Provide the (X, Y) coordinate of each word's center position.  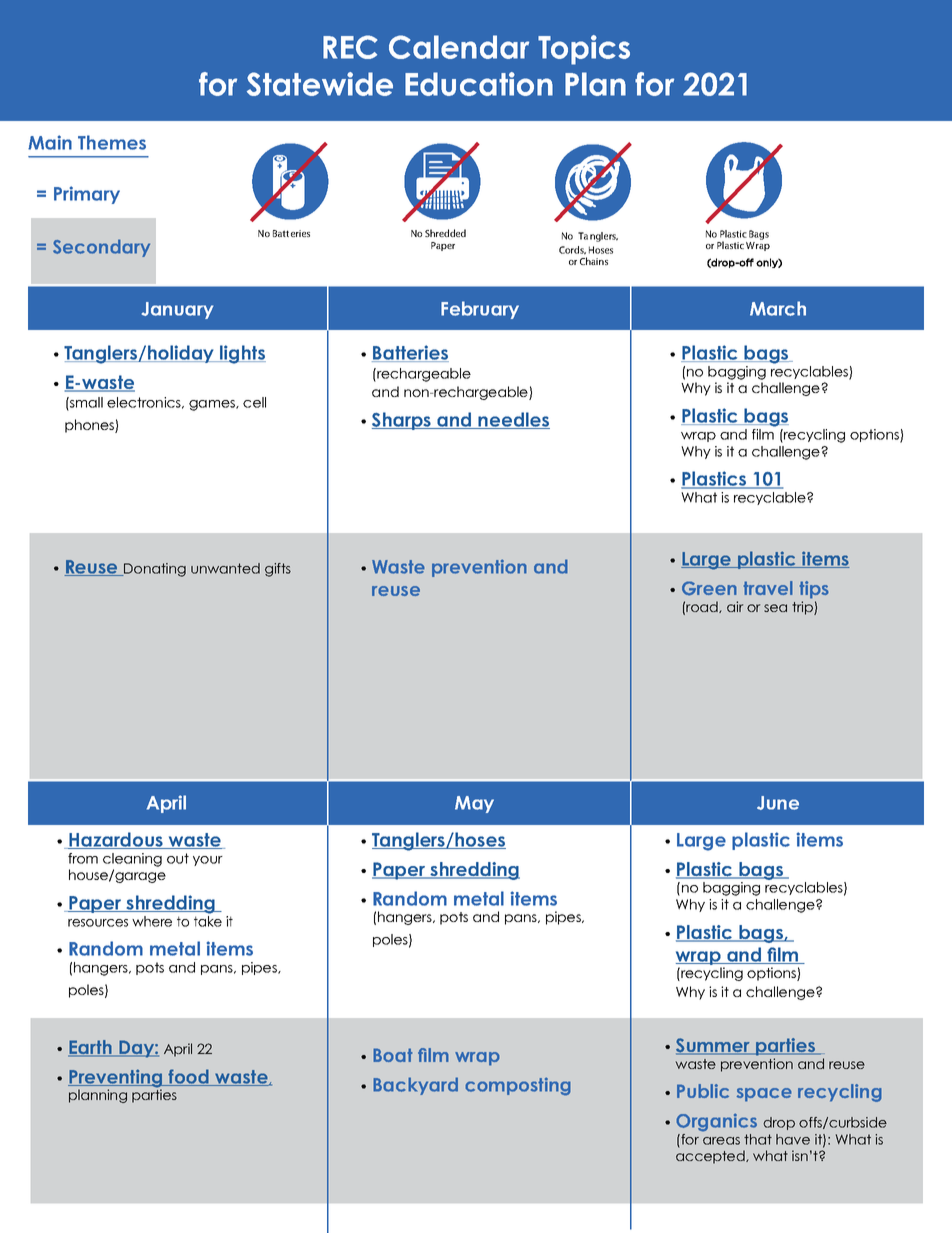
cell (254, 402)
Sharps (402, 421)
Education (479, 84)
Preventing (116, 1079)
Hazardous (116, 840)
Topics (584, 50)
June (778, 803)
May (474, 804)
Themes (112, 142)
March (778, 308)
